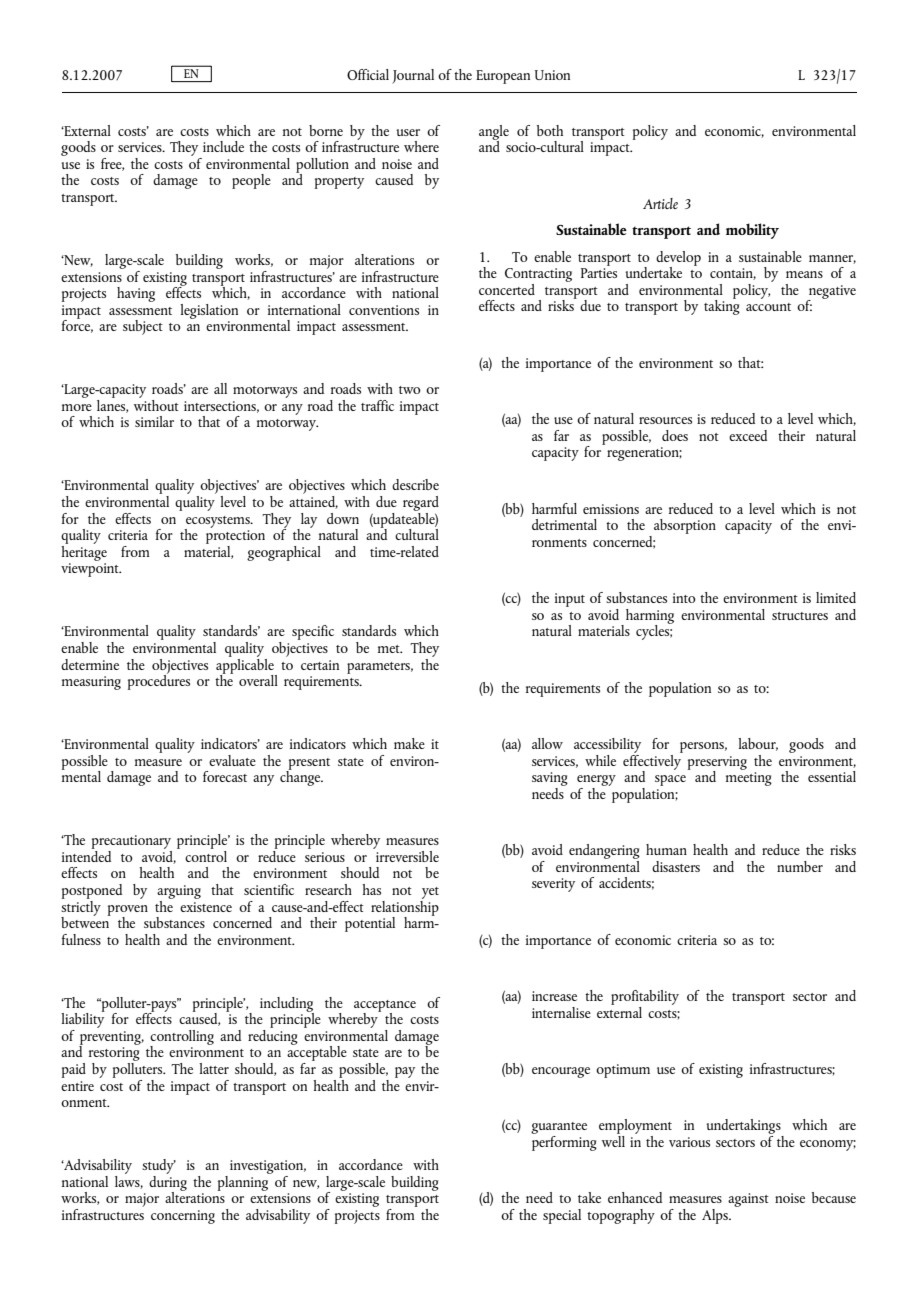 This screenshot has width=924, height=1308. Describe the element at coordinates (223, 146) in the screenshot. I see `include` at that location.
